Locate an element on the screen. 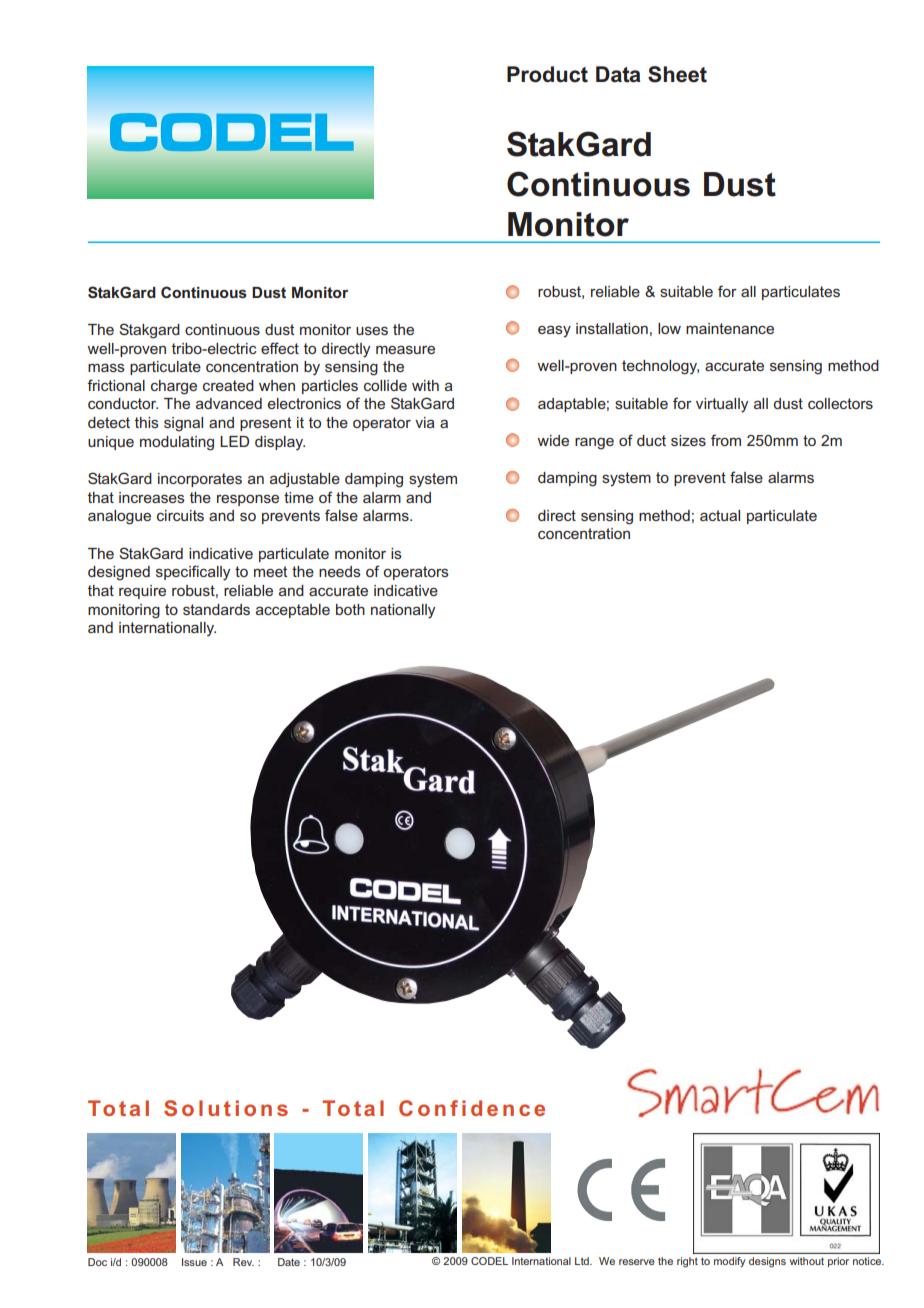 The height and width of the screenshot is (1308, 924). actual is located at coordinates (720, 515).
